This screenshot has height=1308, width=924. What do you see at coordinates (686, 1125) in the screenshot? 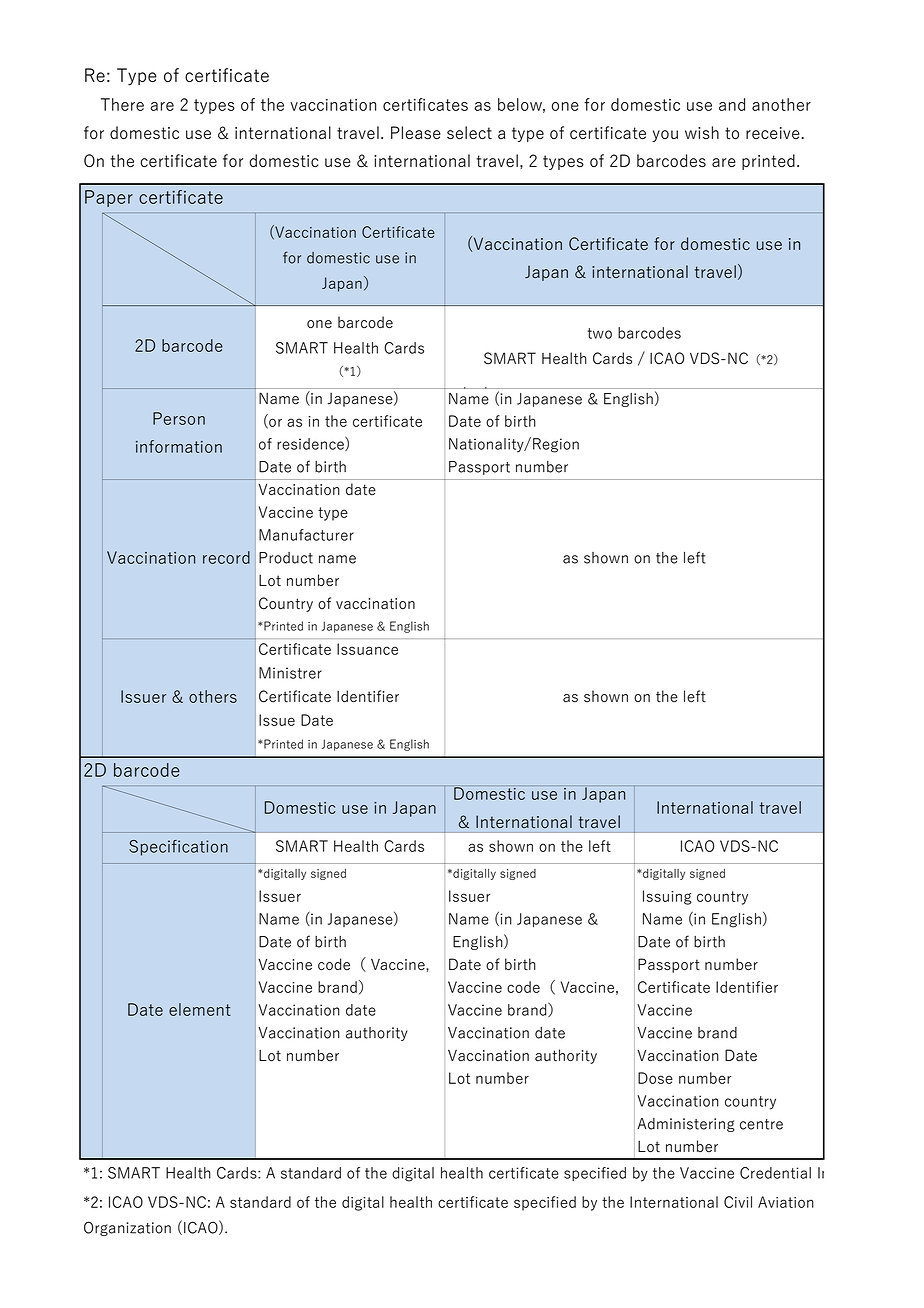
I see `Administering` at bounding box center [686, 1125].
